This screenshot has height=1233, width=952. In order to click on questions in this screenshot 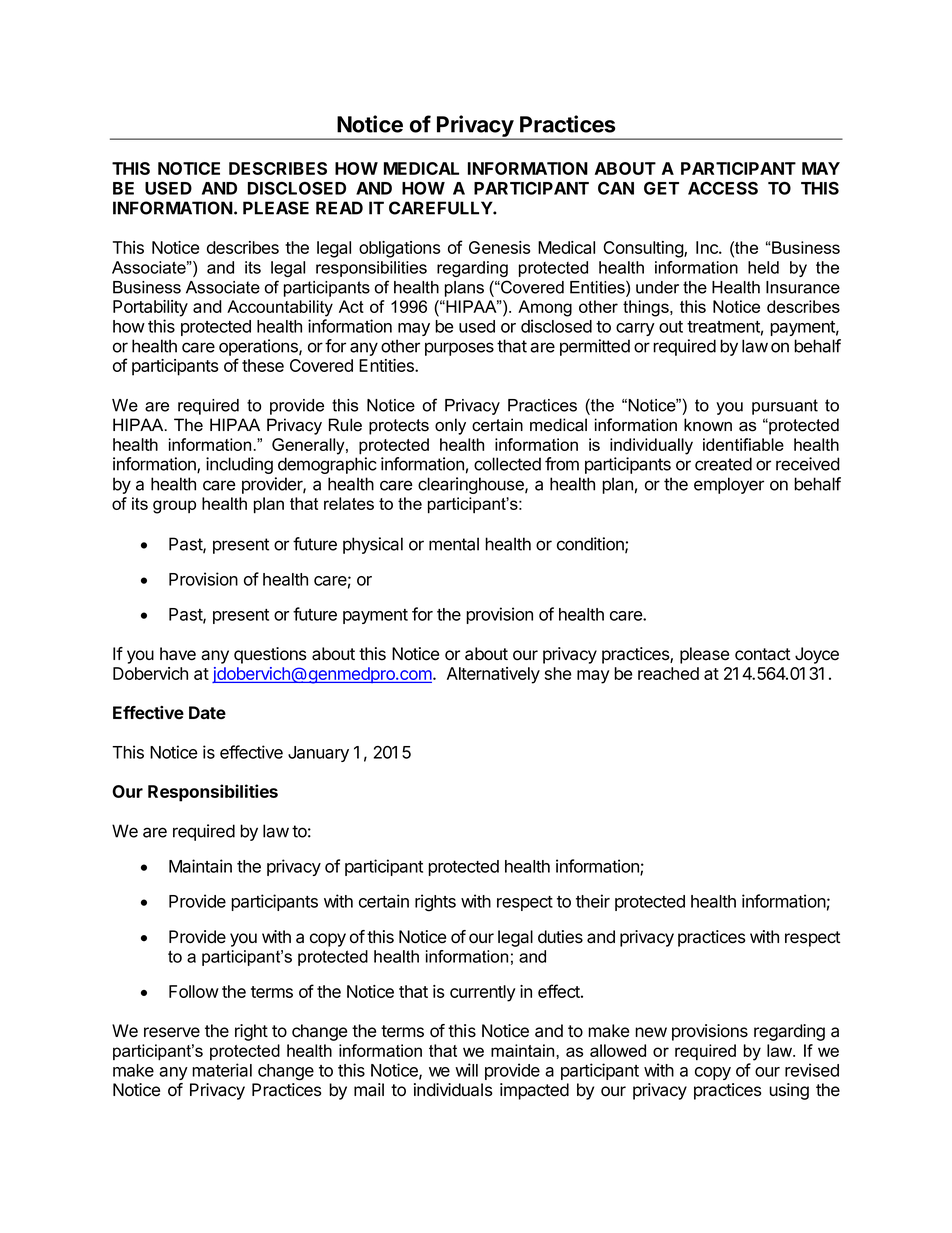, I will do `click(270, 655)`.
